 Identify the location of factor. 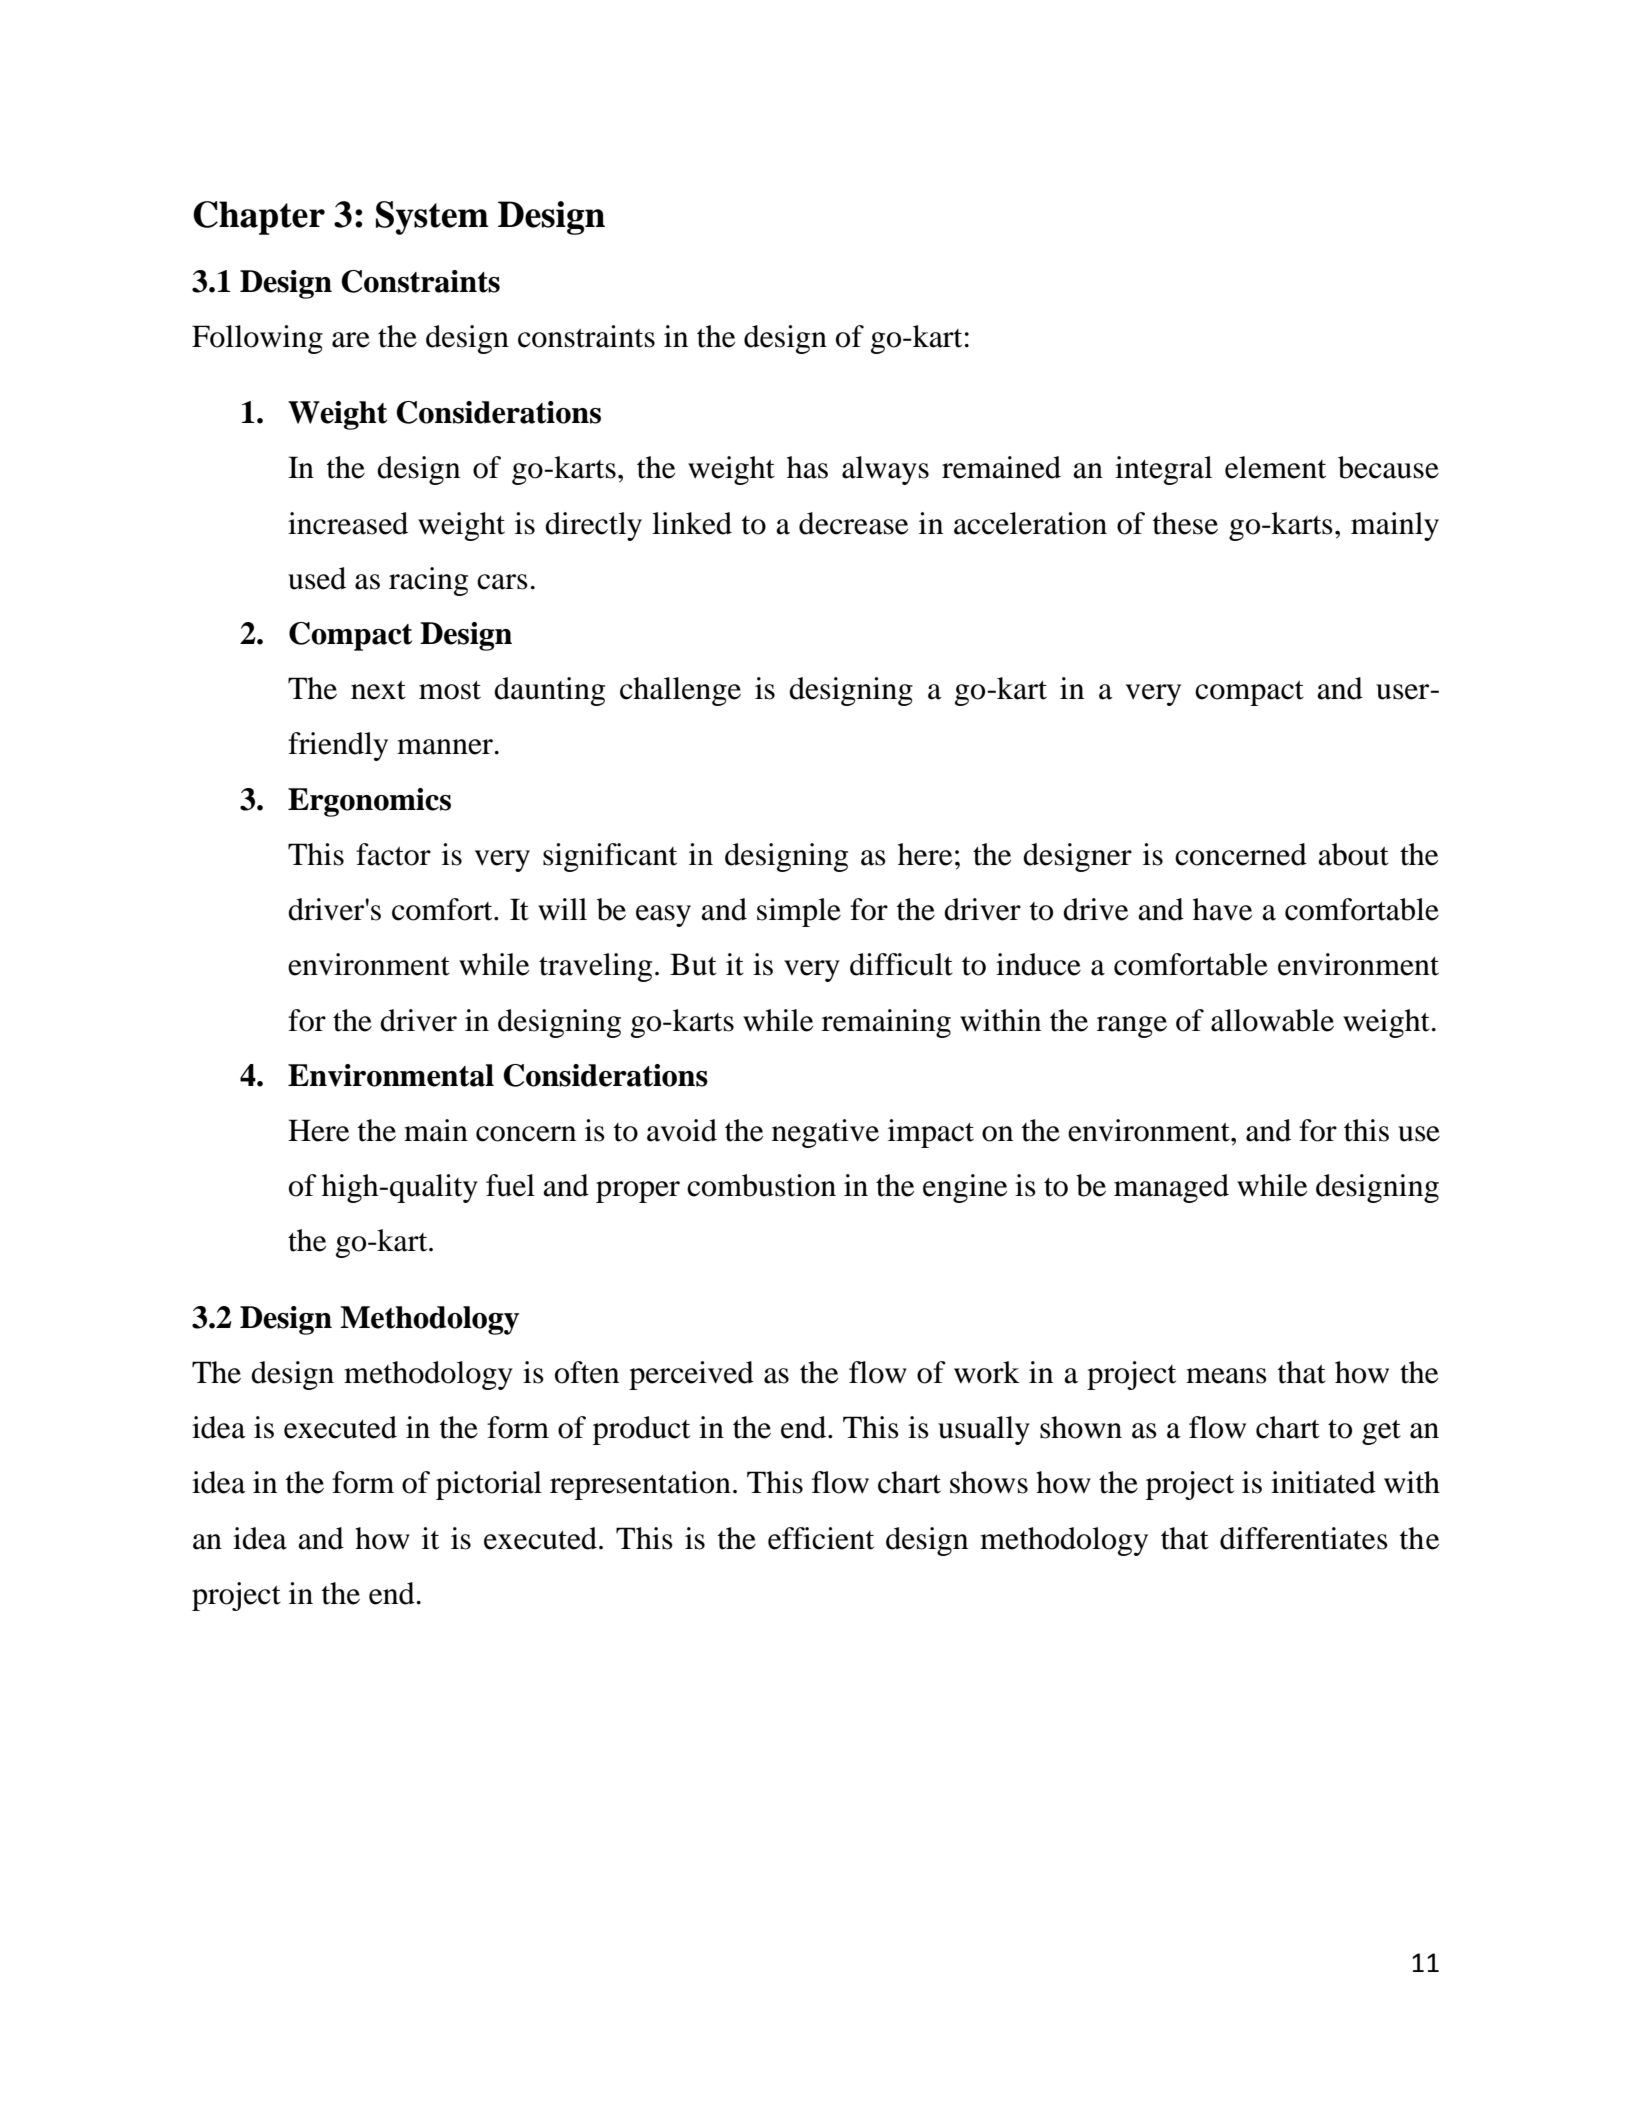
(393, 854).
